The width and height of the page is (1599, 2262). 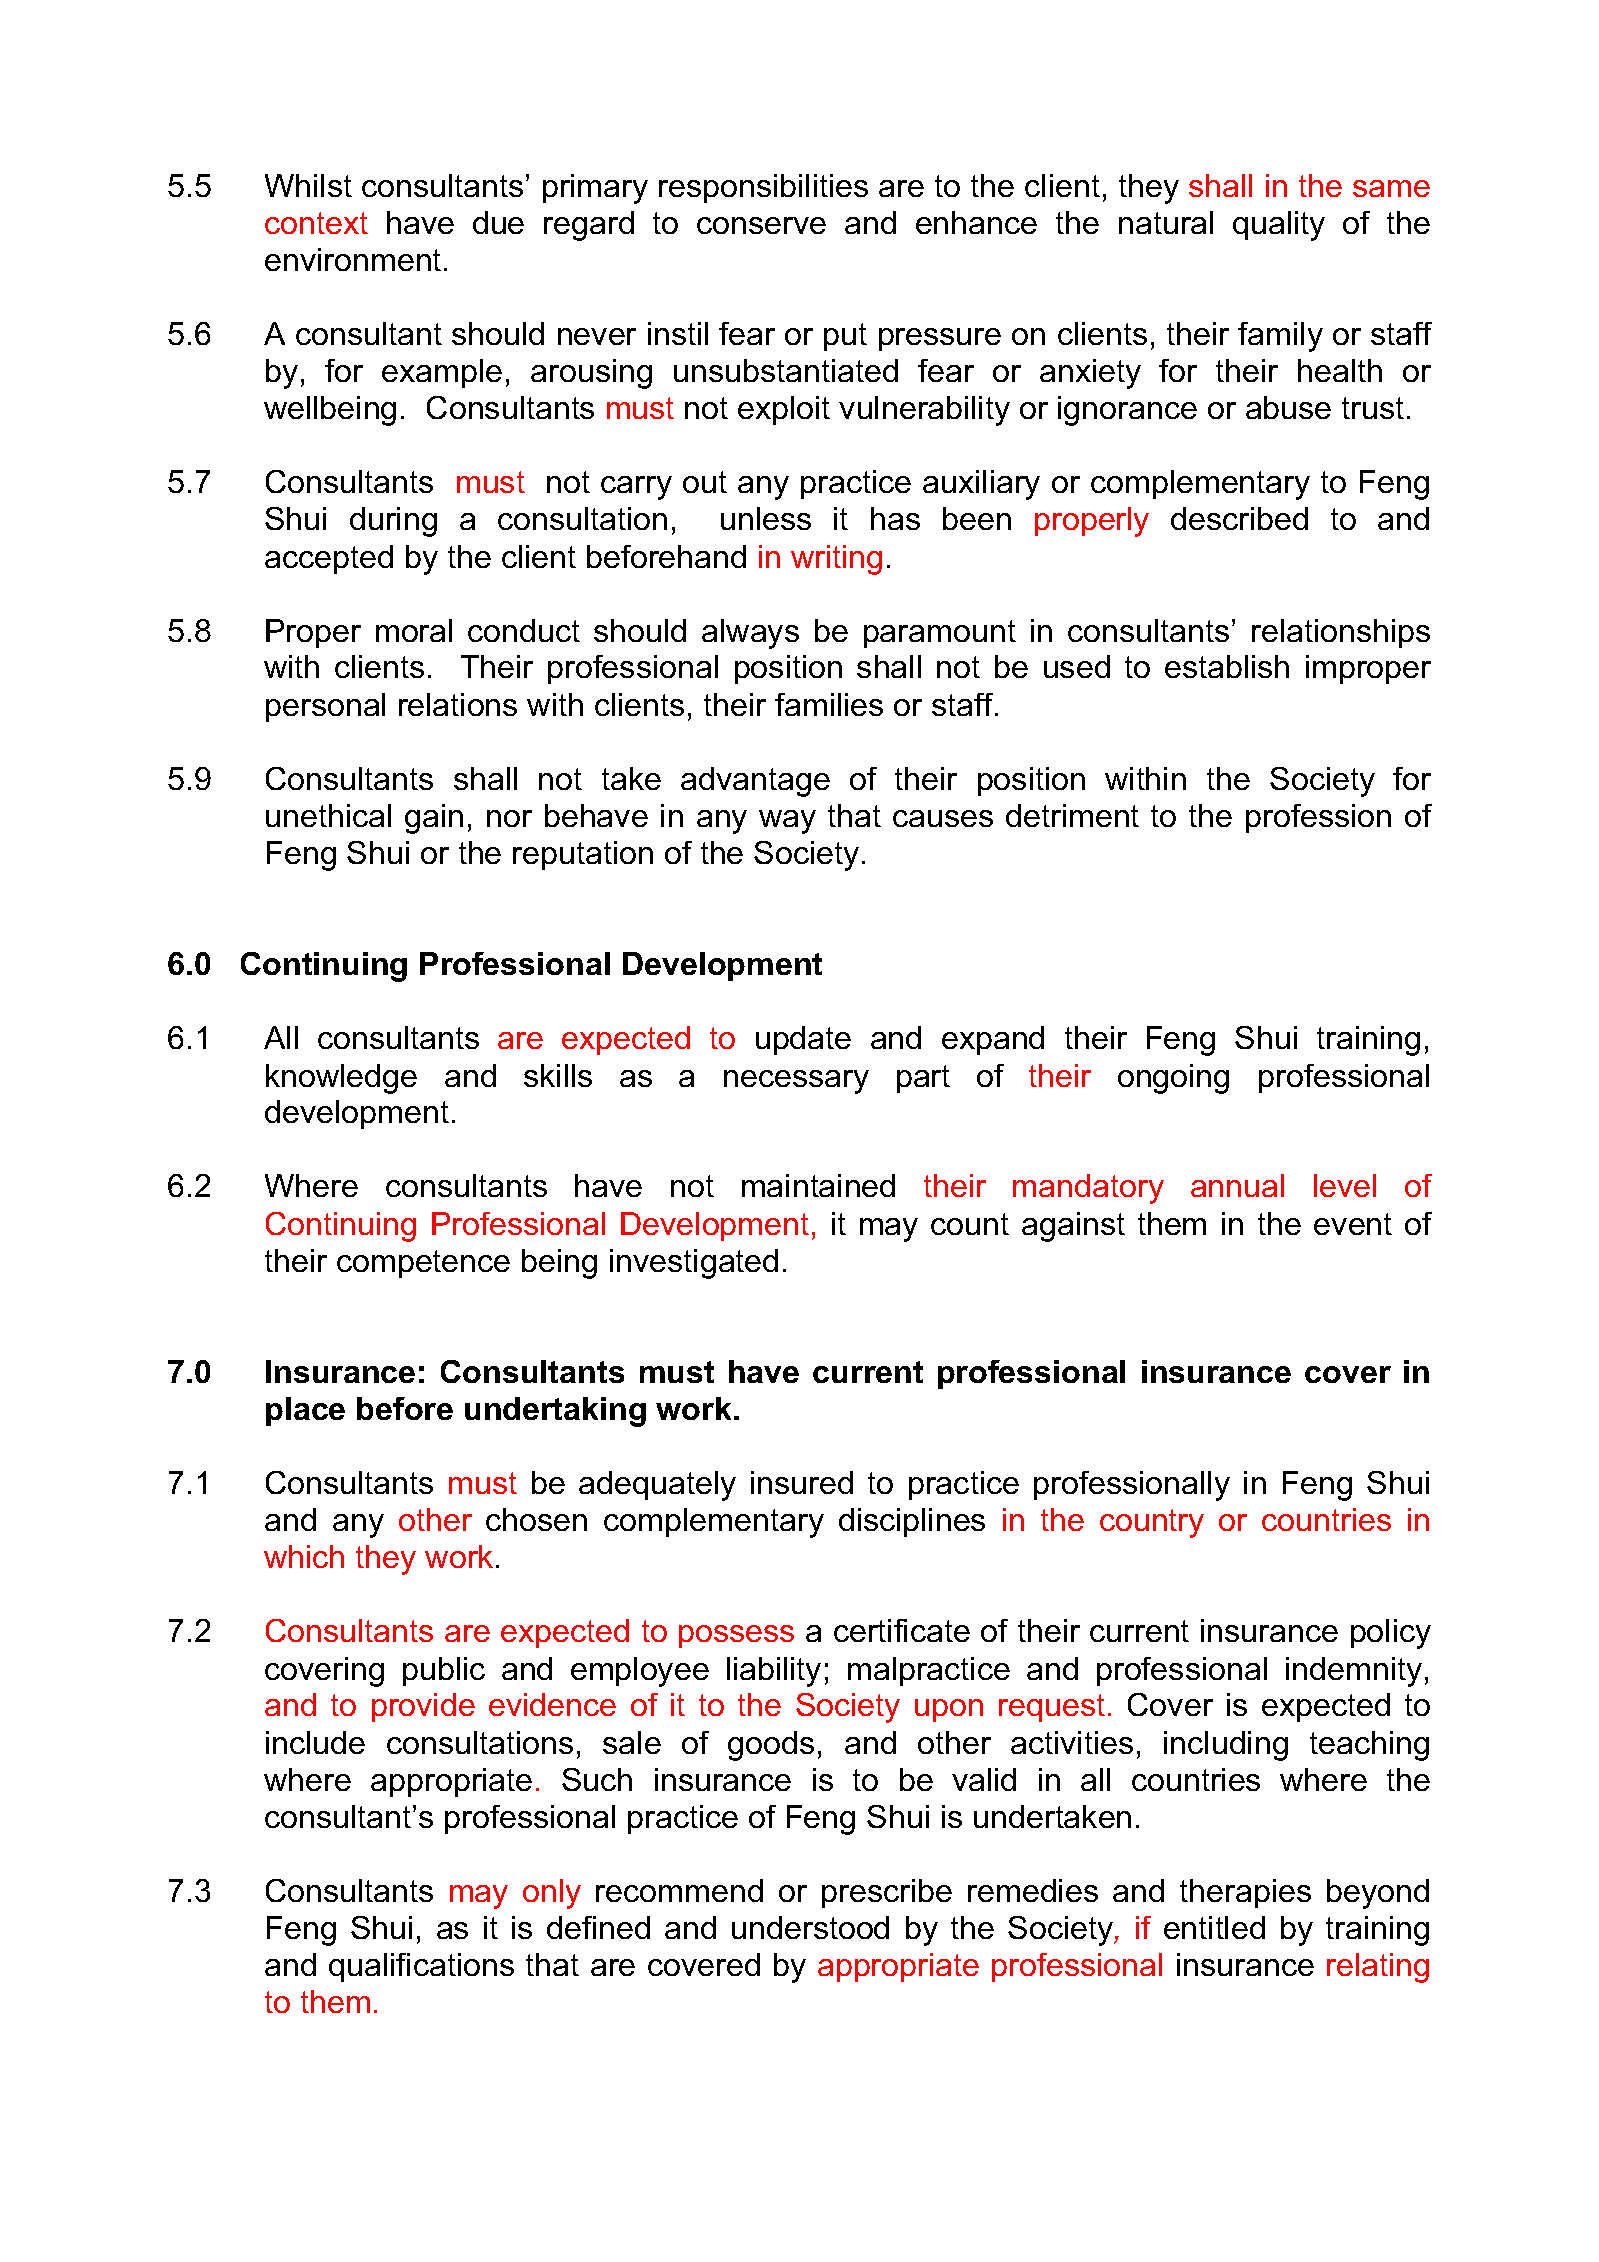 What do you see at coordinates (414, 630) in the page?
I see `moral` at bounding box center [414, 630].
